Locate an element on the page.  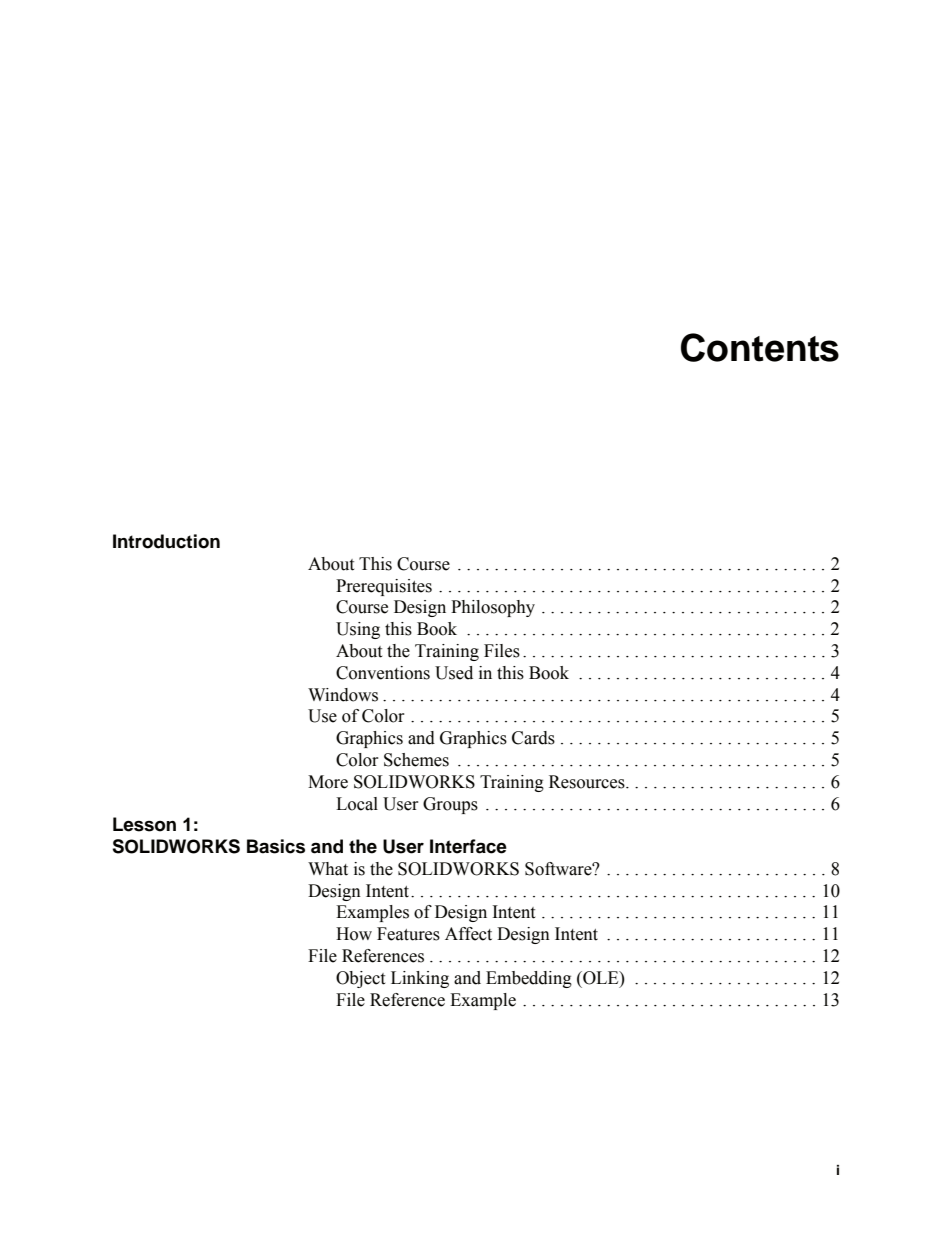
Resources is located at coordinates (588, 782).
